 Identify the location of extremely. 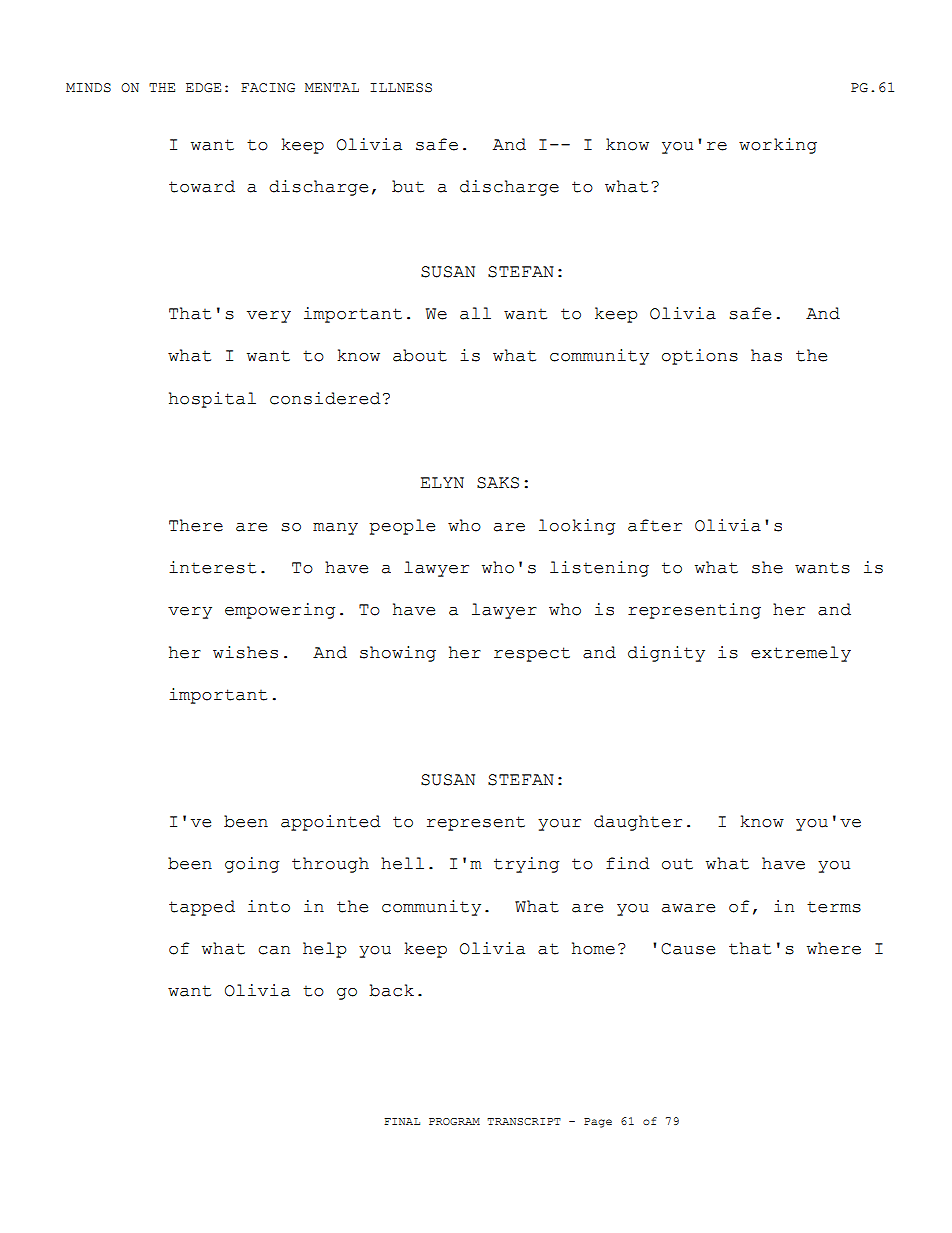
(801, 654).
